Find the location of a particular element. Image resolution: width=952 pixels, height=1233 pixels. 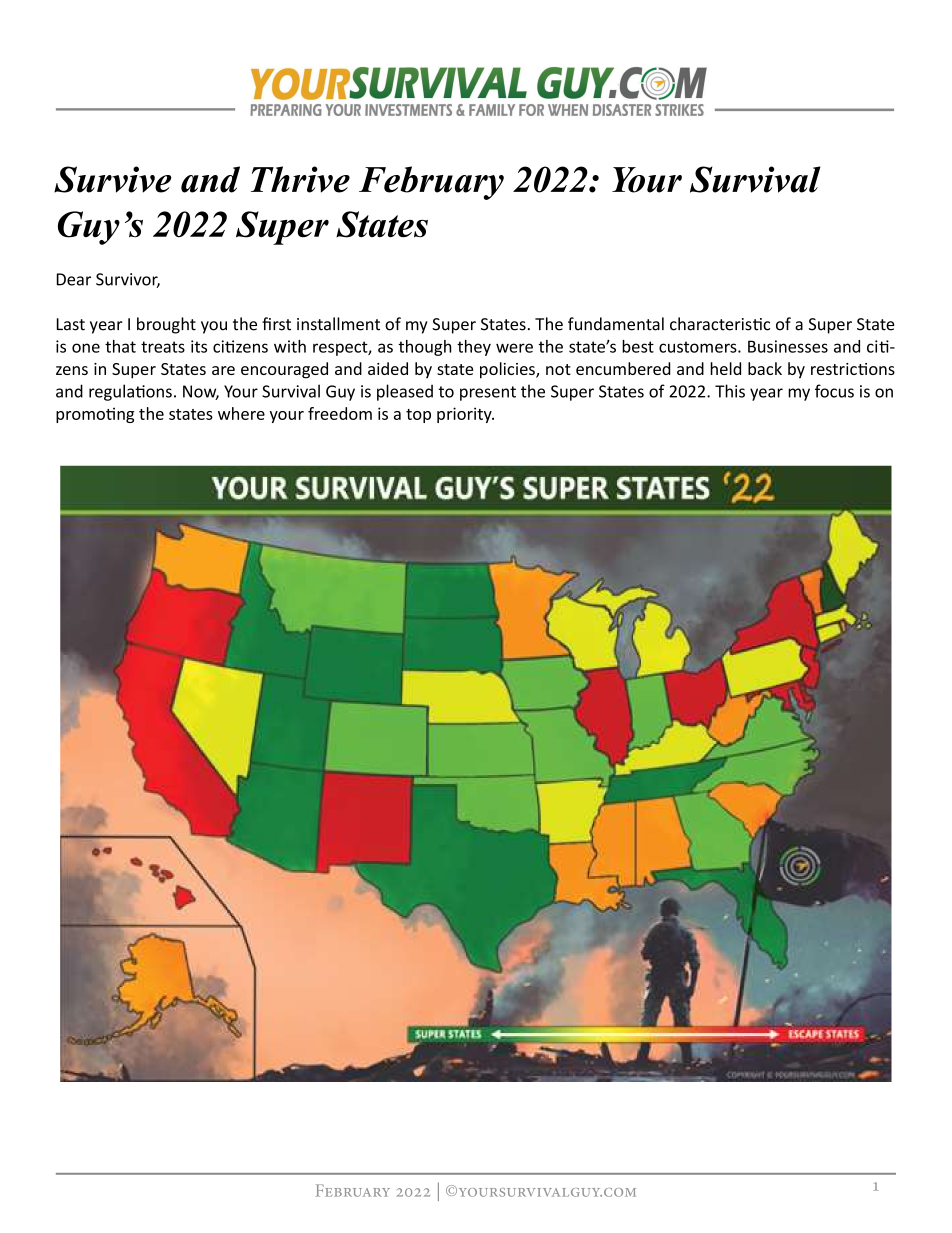

Thrive is located at coordinates (300, 179).
